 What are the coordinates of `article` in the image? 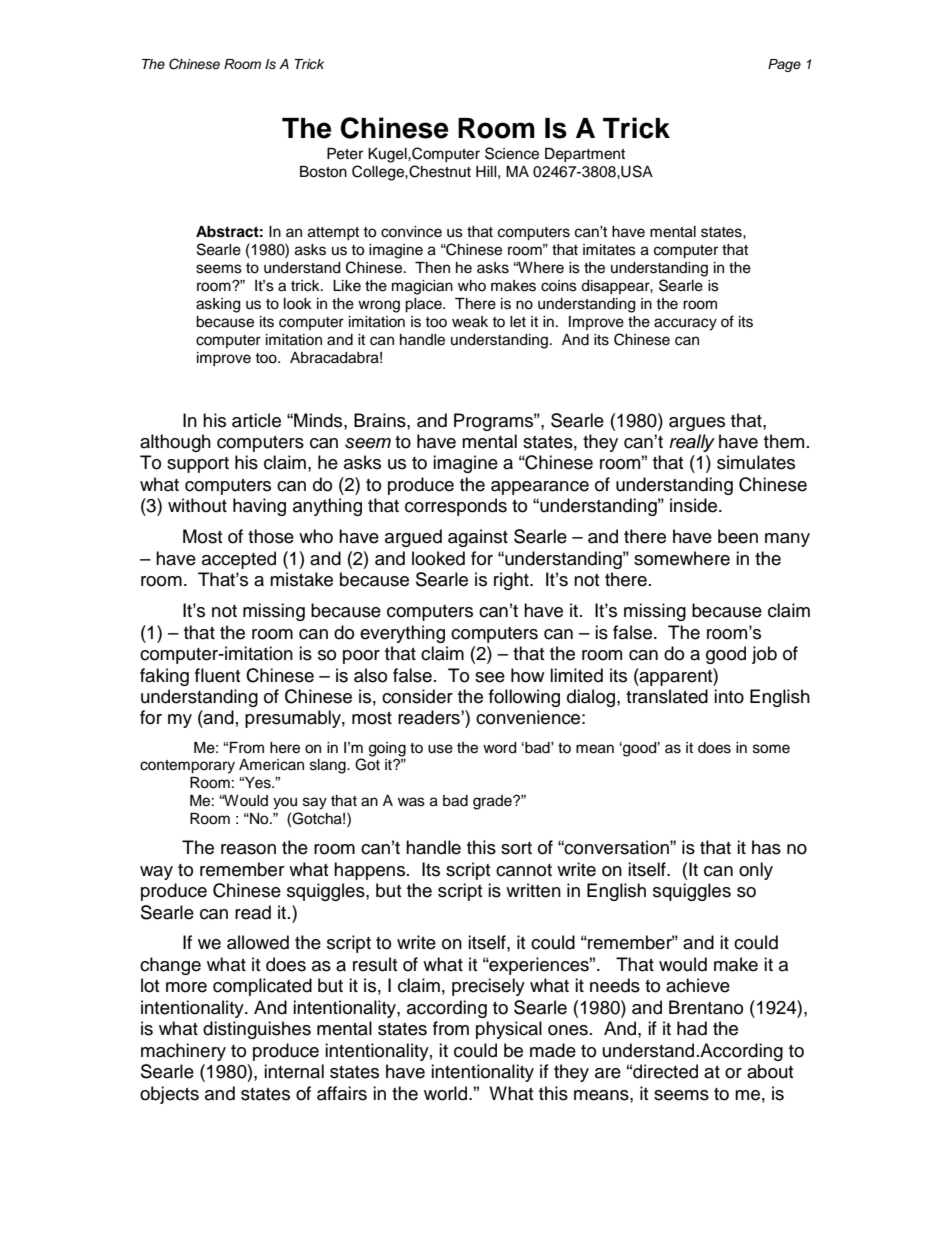 It's located at (256, 420).
